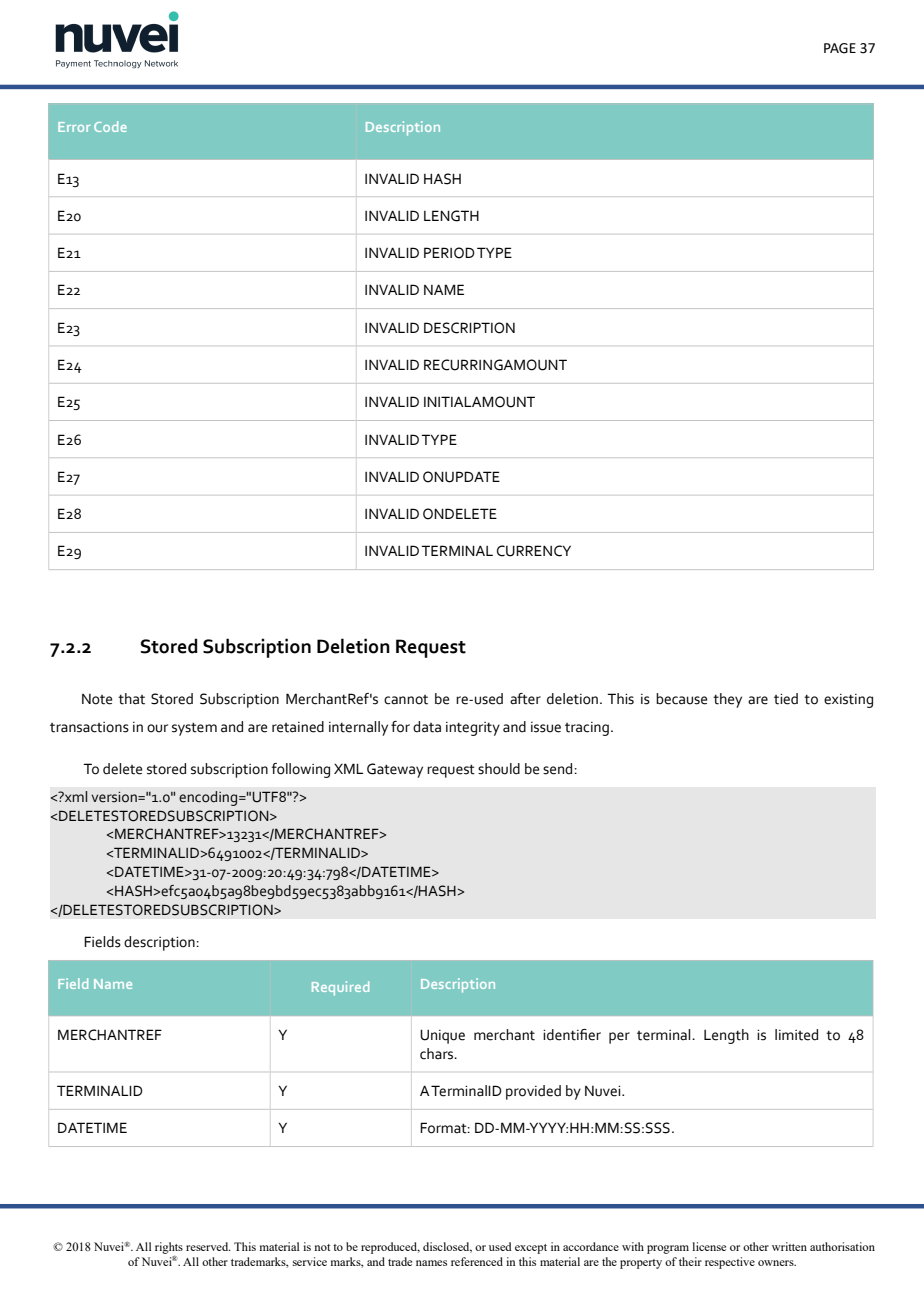 The image size is (924, 1308). I want to click on Code, so click(110, 126).
